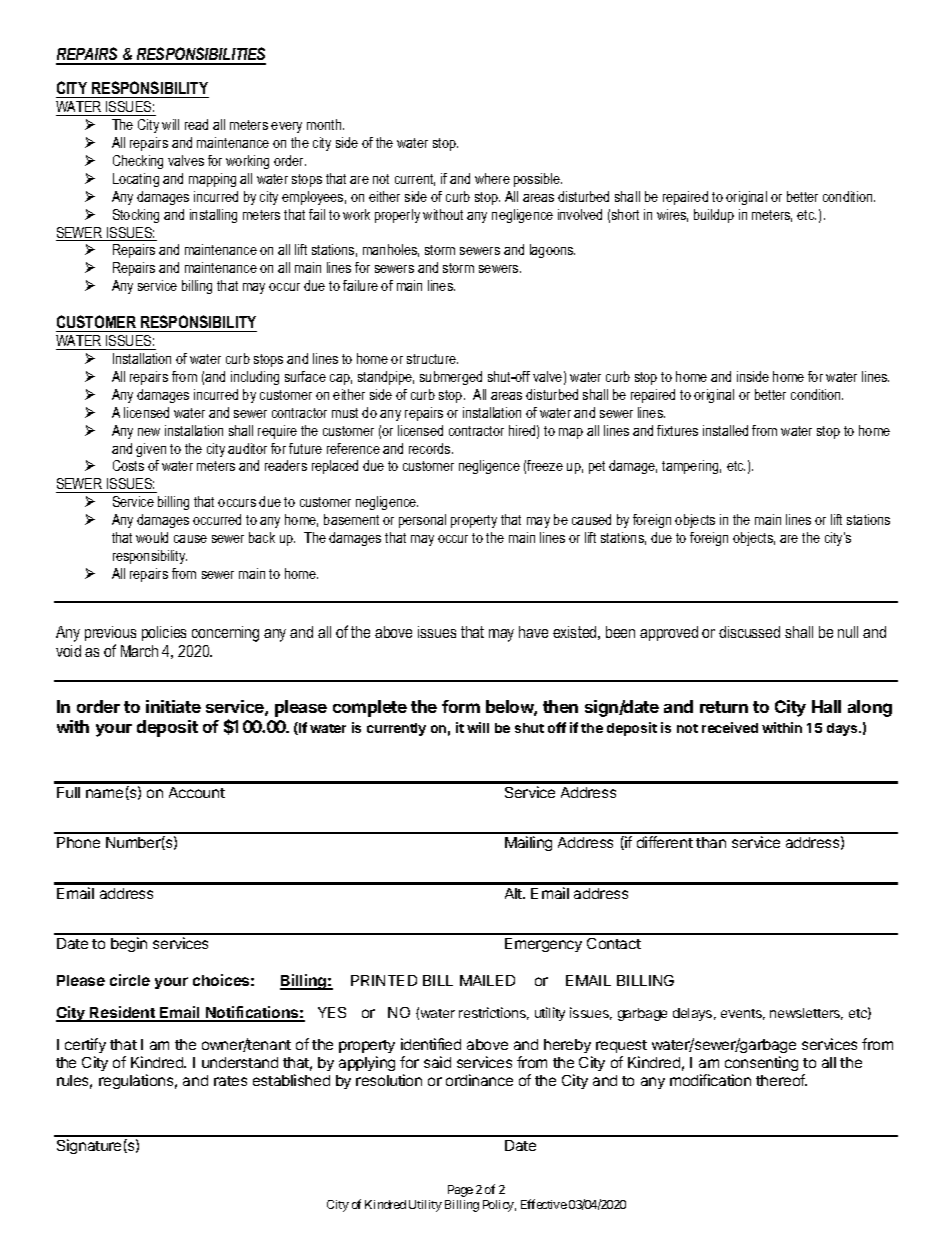 The image size is (952, 1233). I want to click on have, so click(533, 632).
